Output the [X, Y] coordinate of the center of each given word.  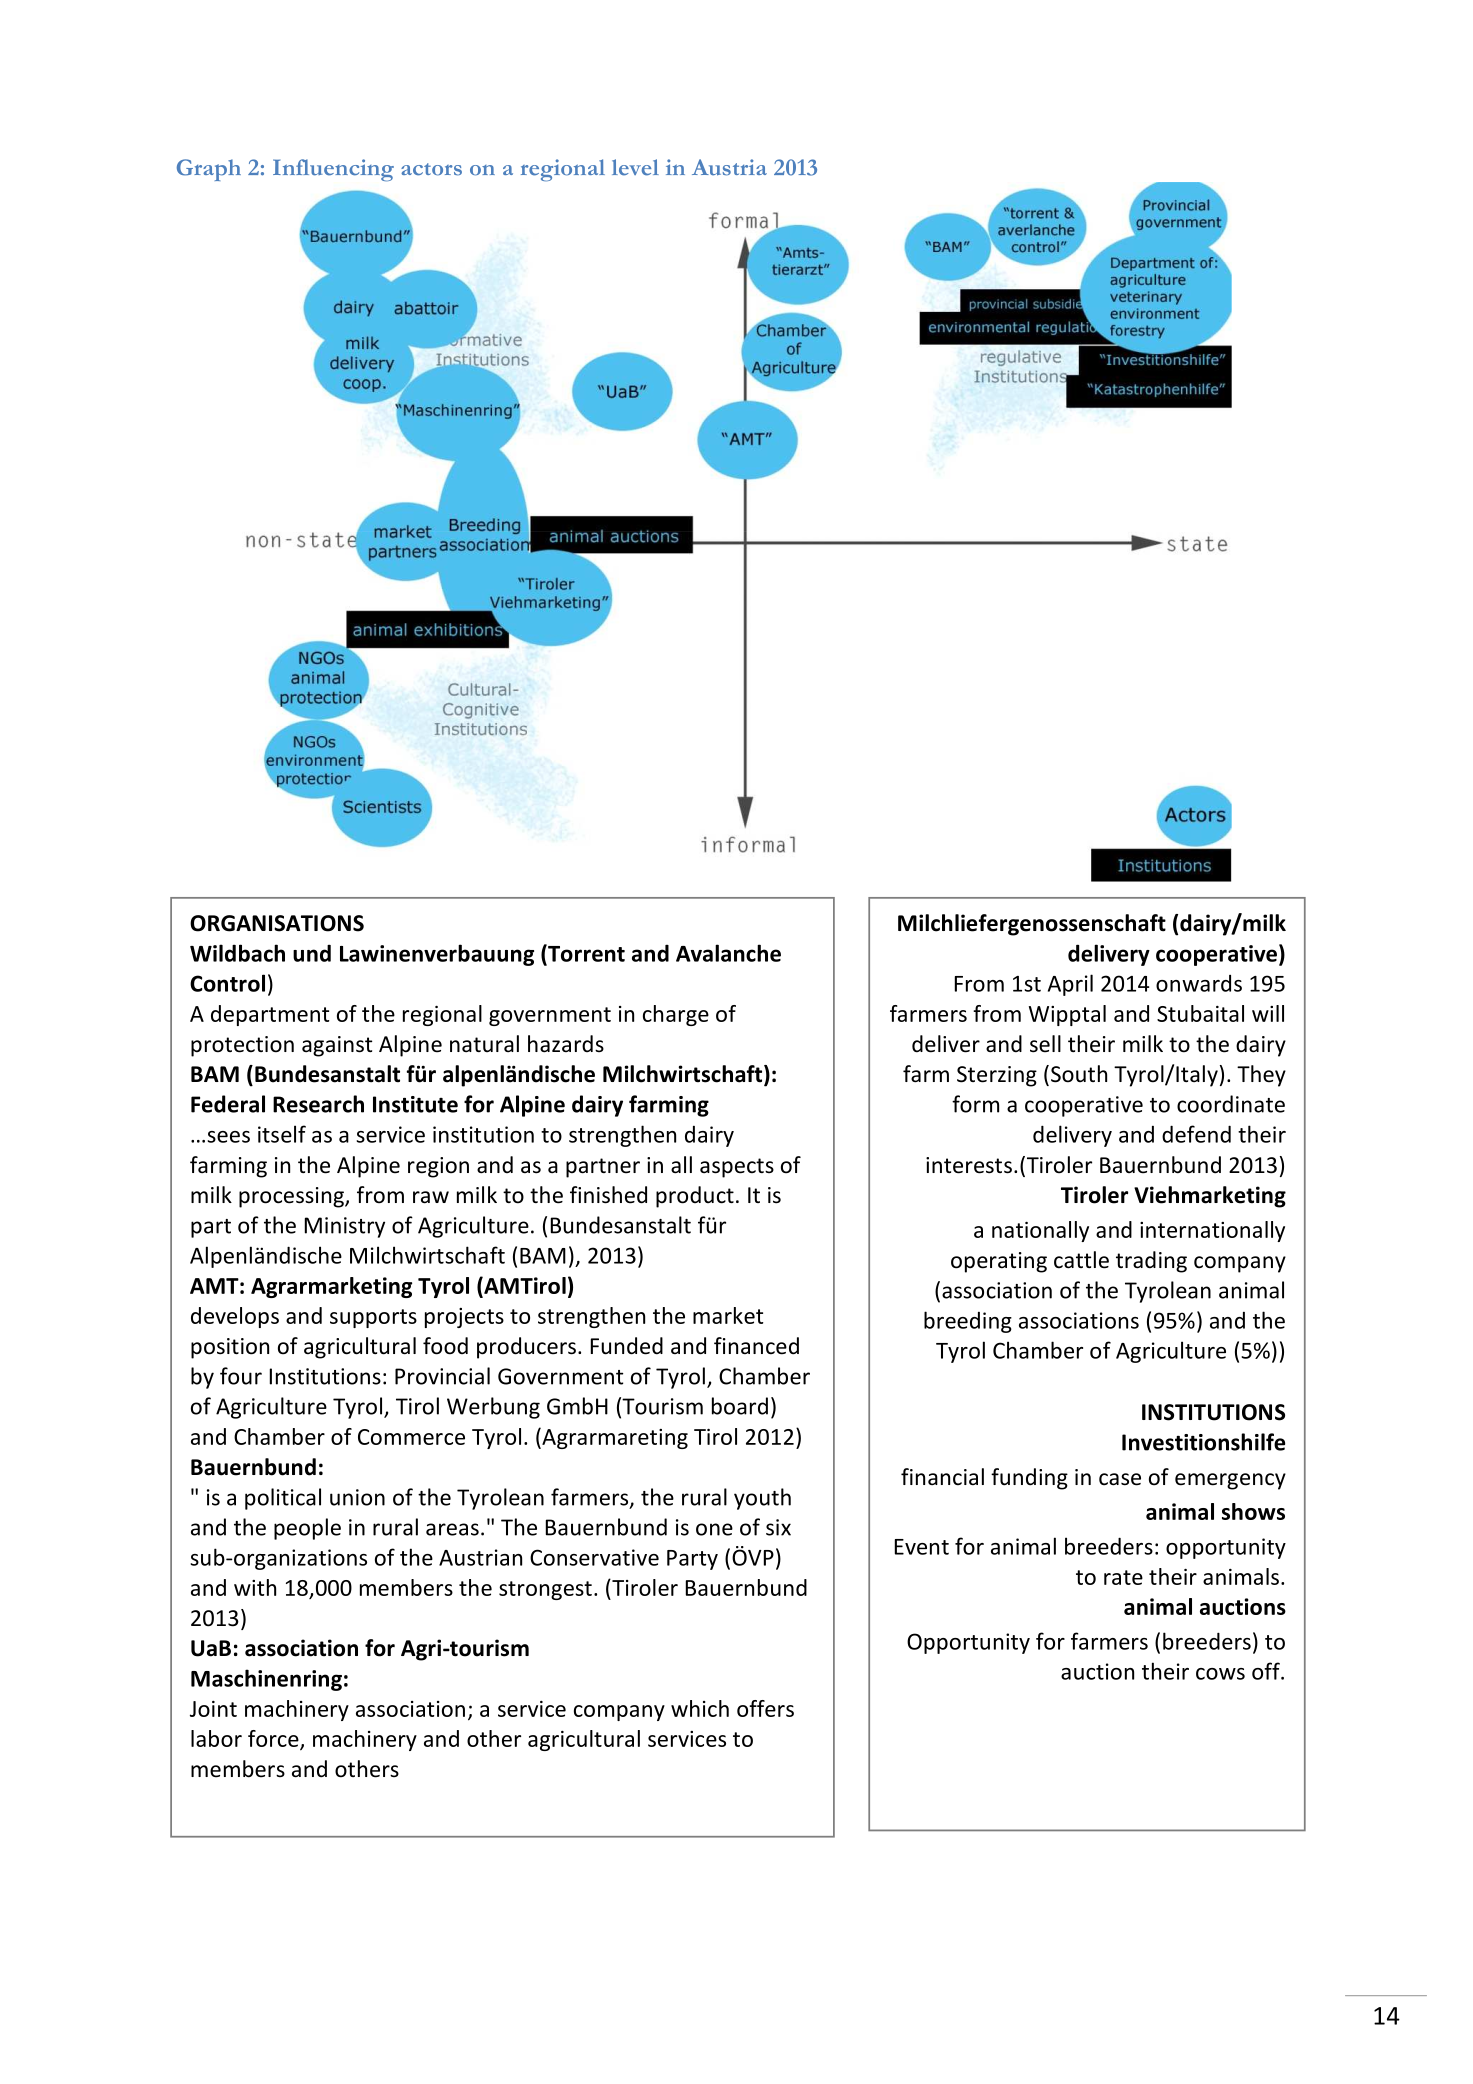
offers [765, 1708]
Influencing [333, 170]
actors [431, 169]
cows [1220, 1674]
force [274, 1739]
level [635, 167]
